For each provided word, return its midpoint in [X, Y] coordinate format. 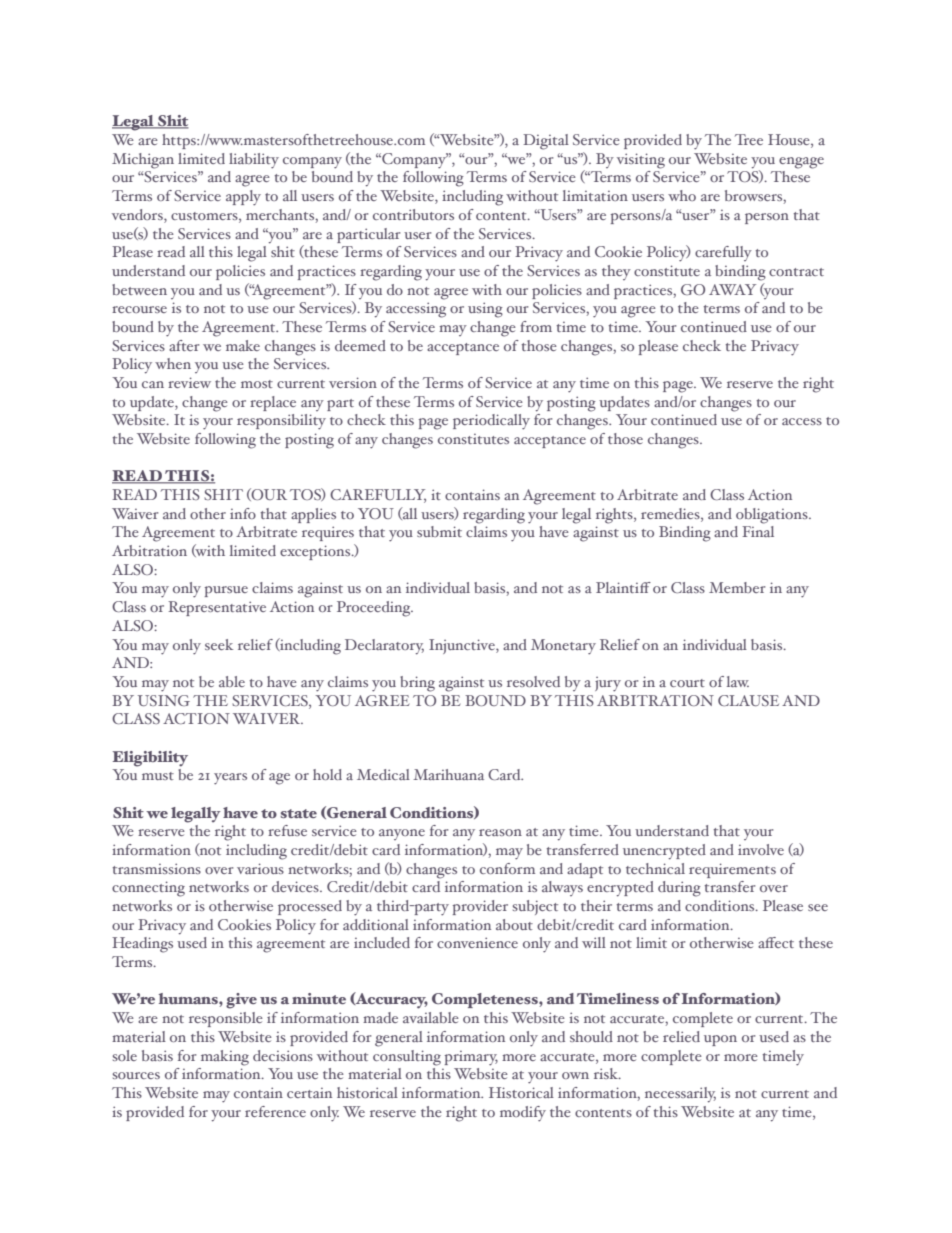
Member [737, 587]
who [682, 195]
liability [254, 161]
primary [471, 1058]
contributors [413, 214]
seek [219, 644]
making [225, 1058]
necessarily [680, 1095]
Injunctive [463, 646]
